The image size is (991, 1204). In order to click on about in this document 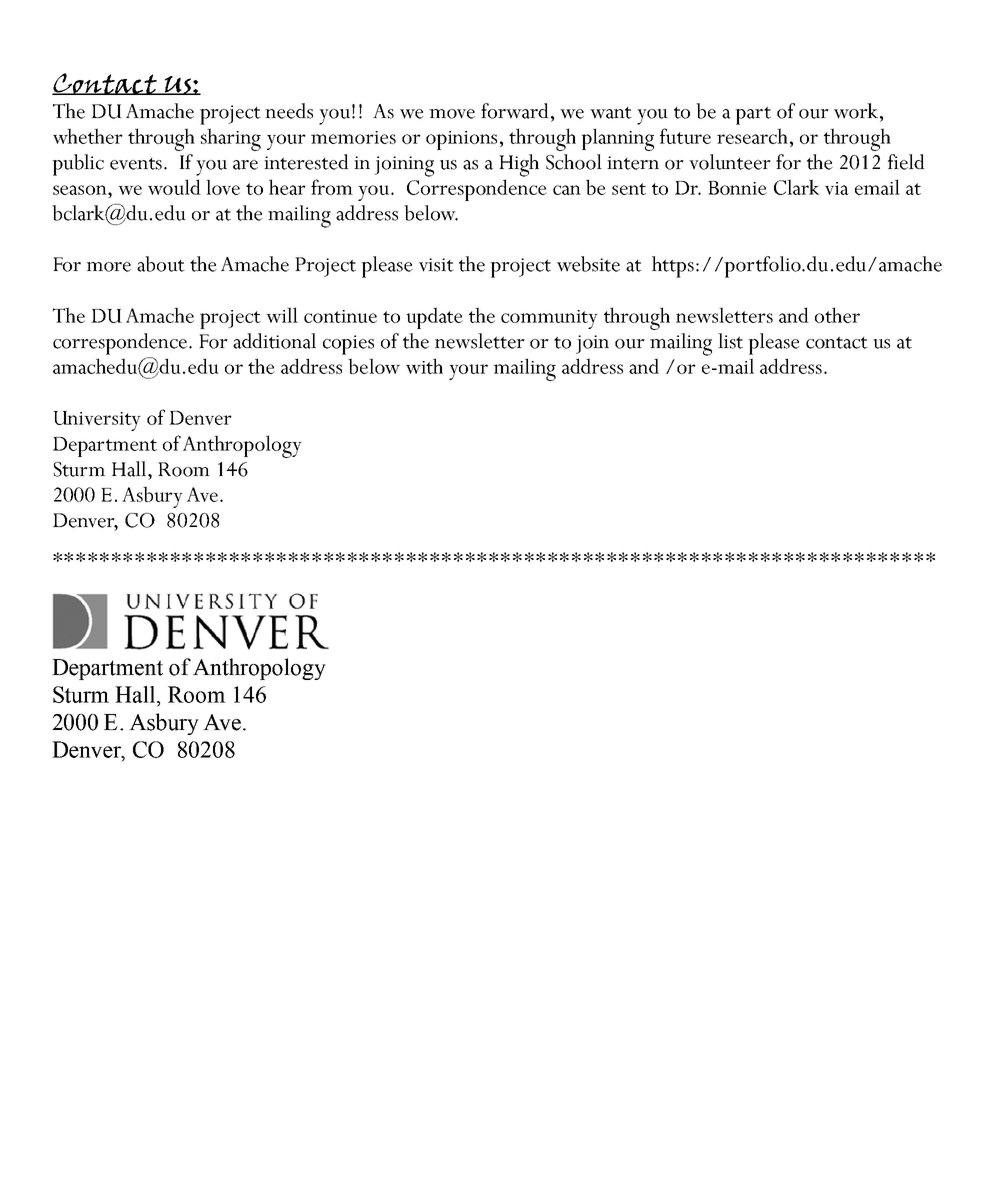, I will do `click(161, 264)`.
